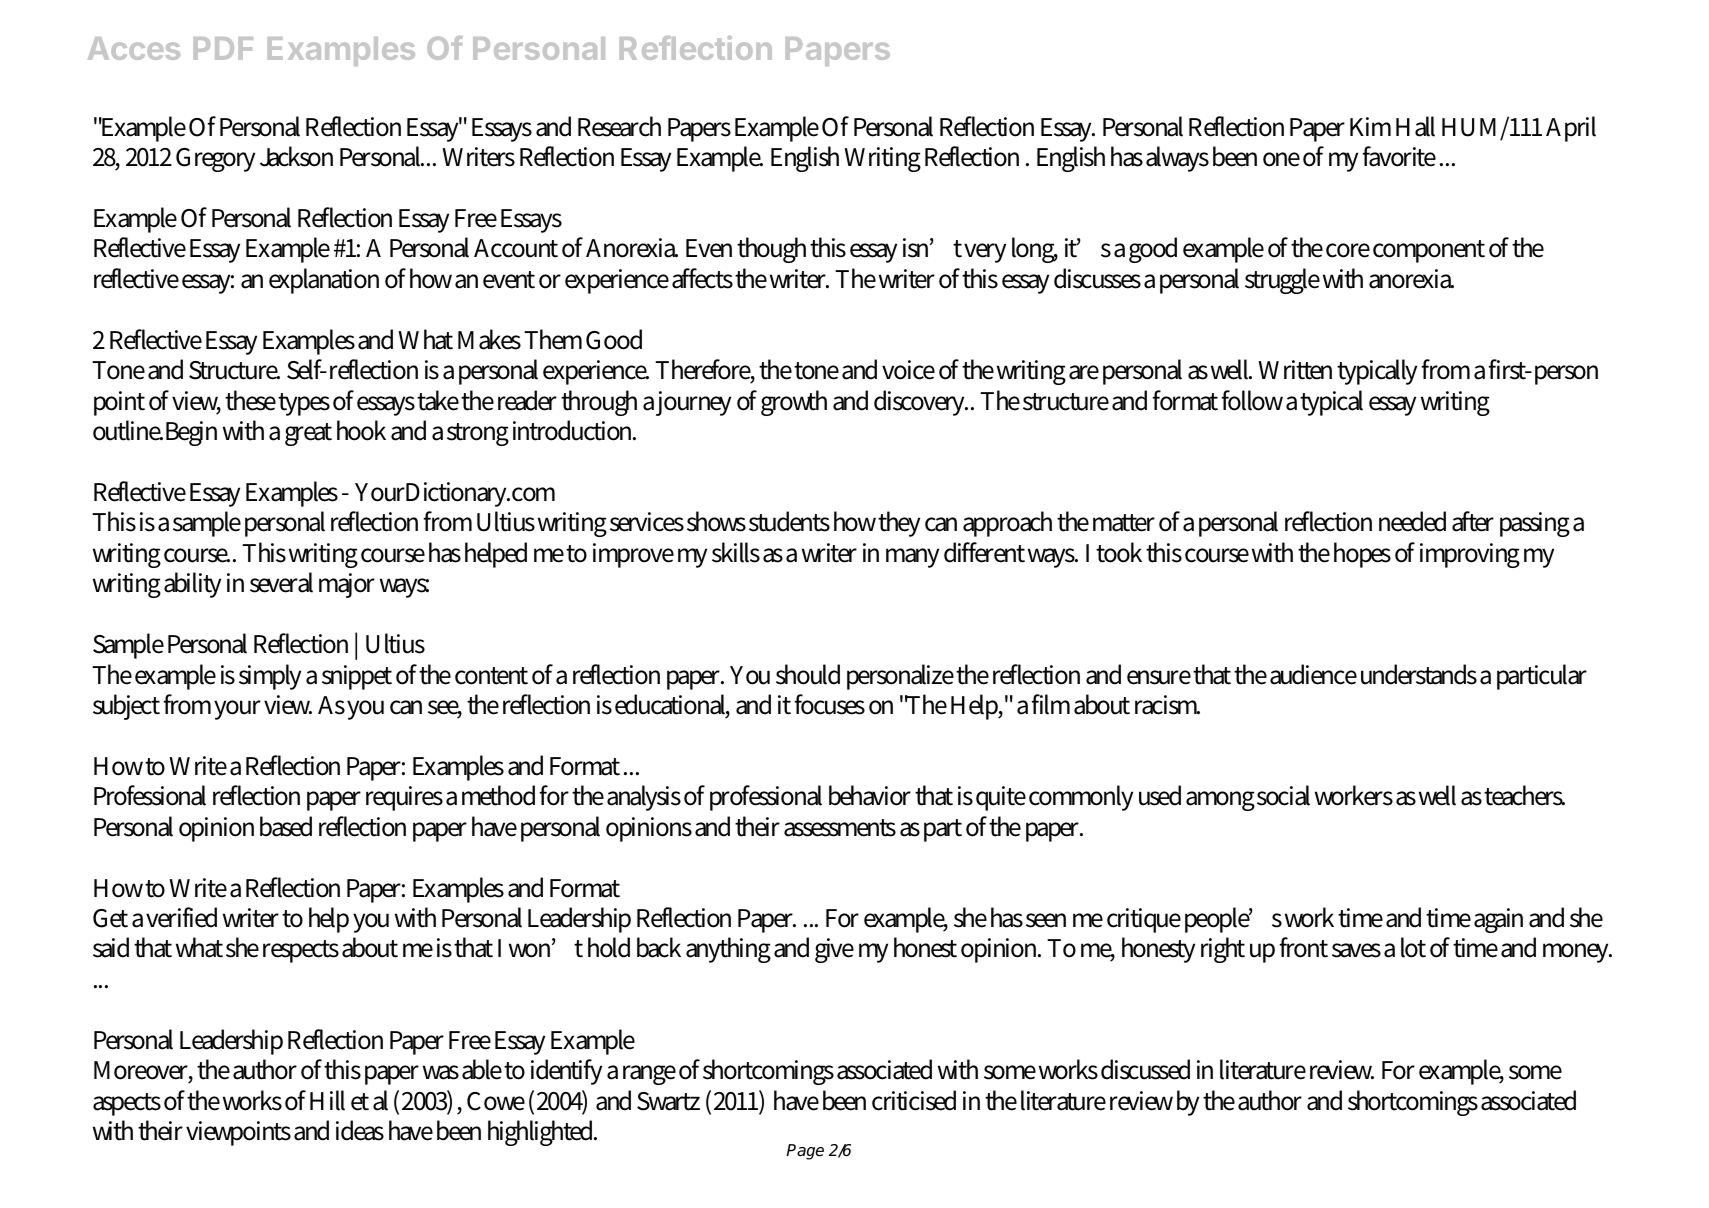 The image size is (1709, 1208). What do you see at coordinates (223, 48) in the document?
I see `PDF` at bounding box center [223, 48].
